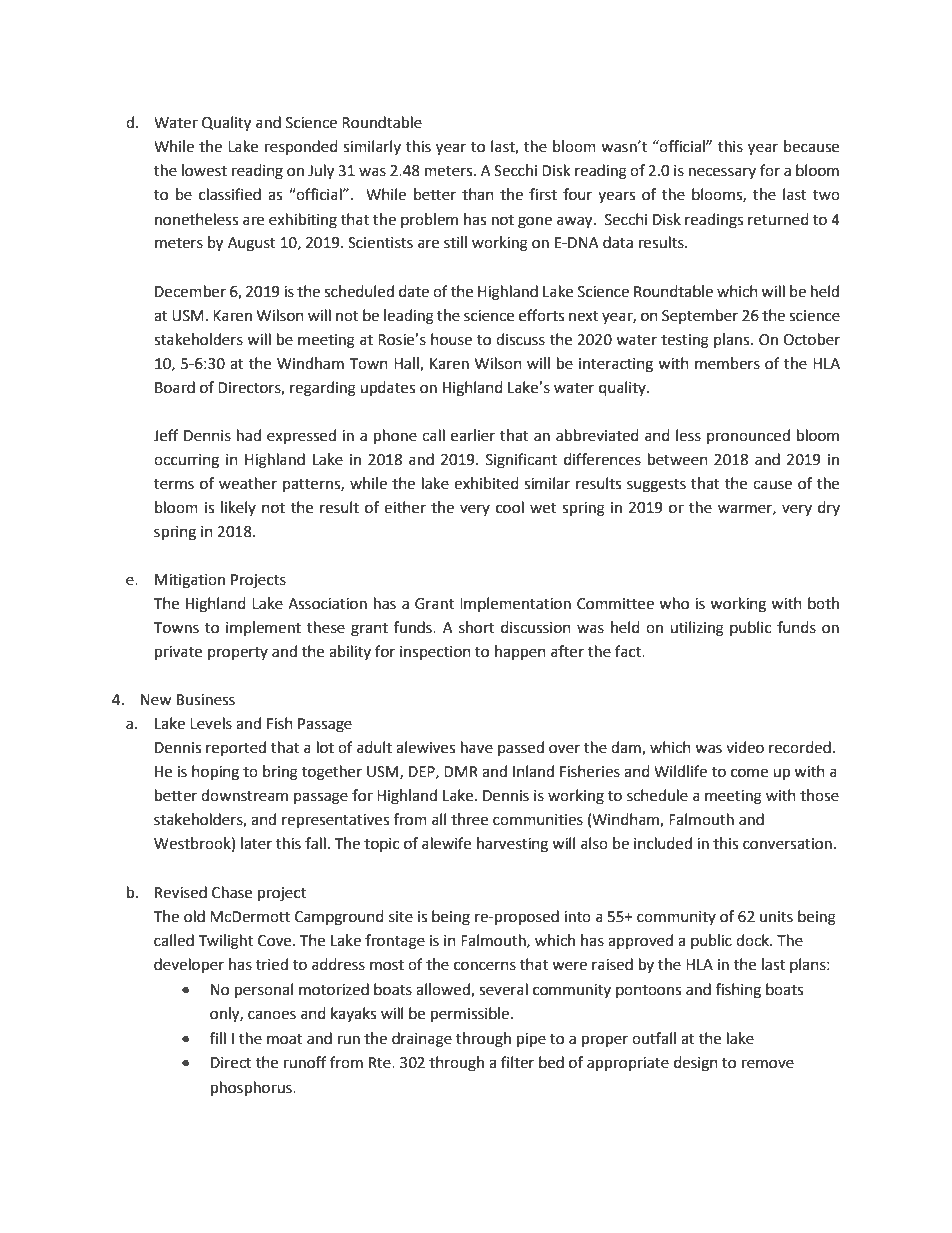 This screenshot has width=952, height=1233. What do you see at coordinates (478, 194) in the screenshot?
I see `than` at bounding box center [478, 194].
